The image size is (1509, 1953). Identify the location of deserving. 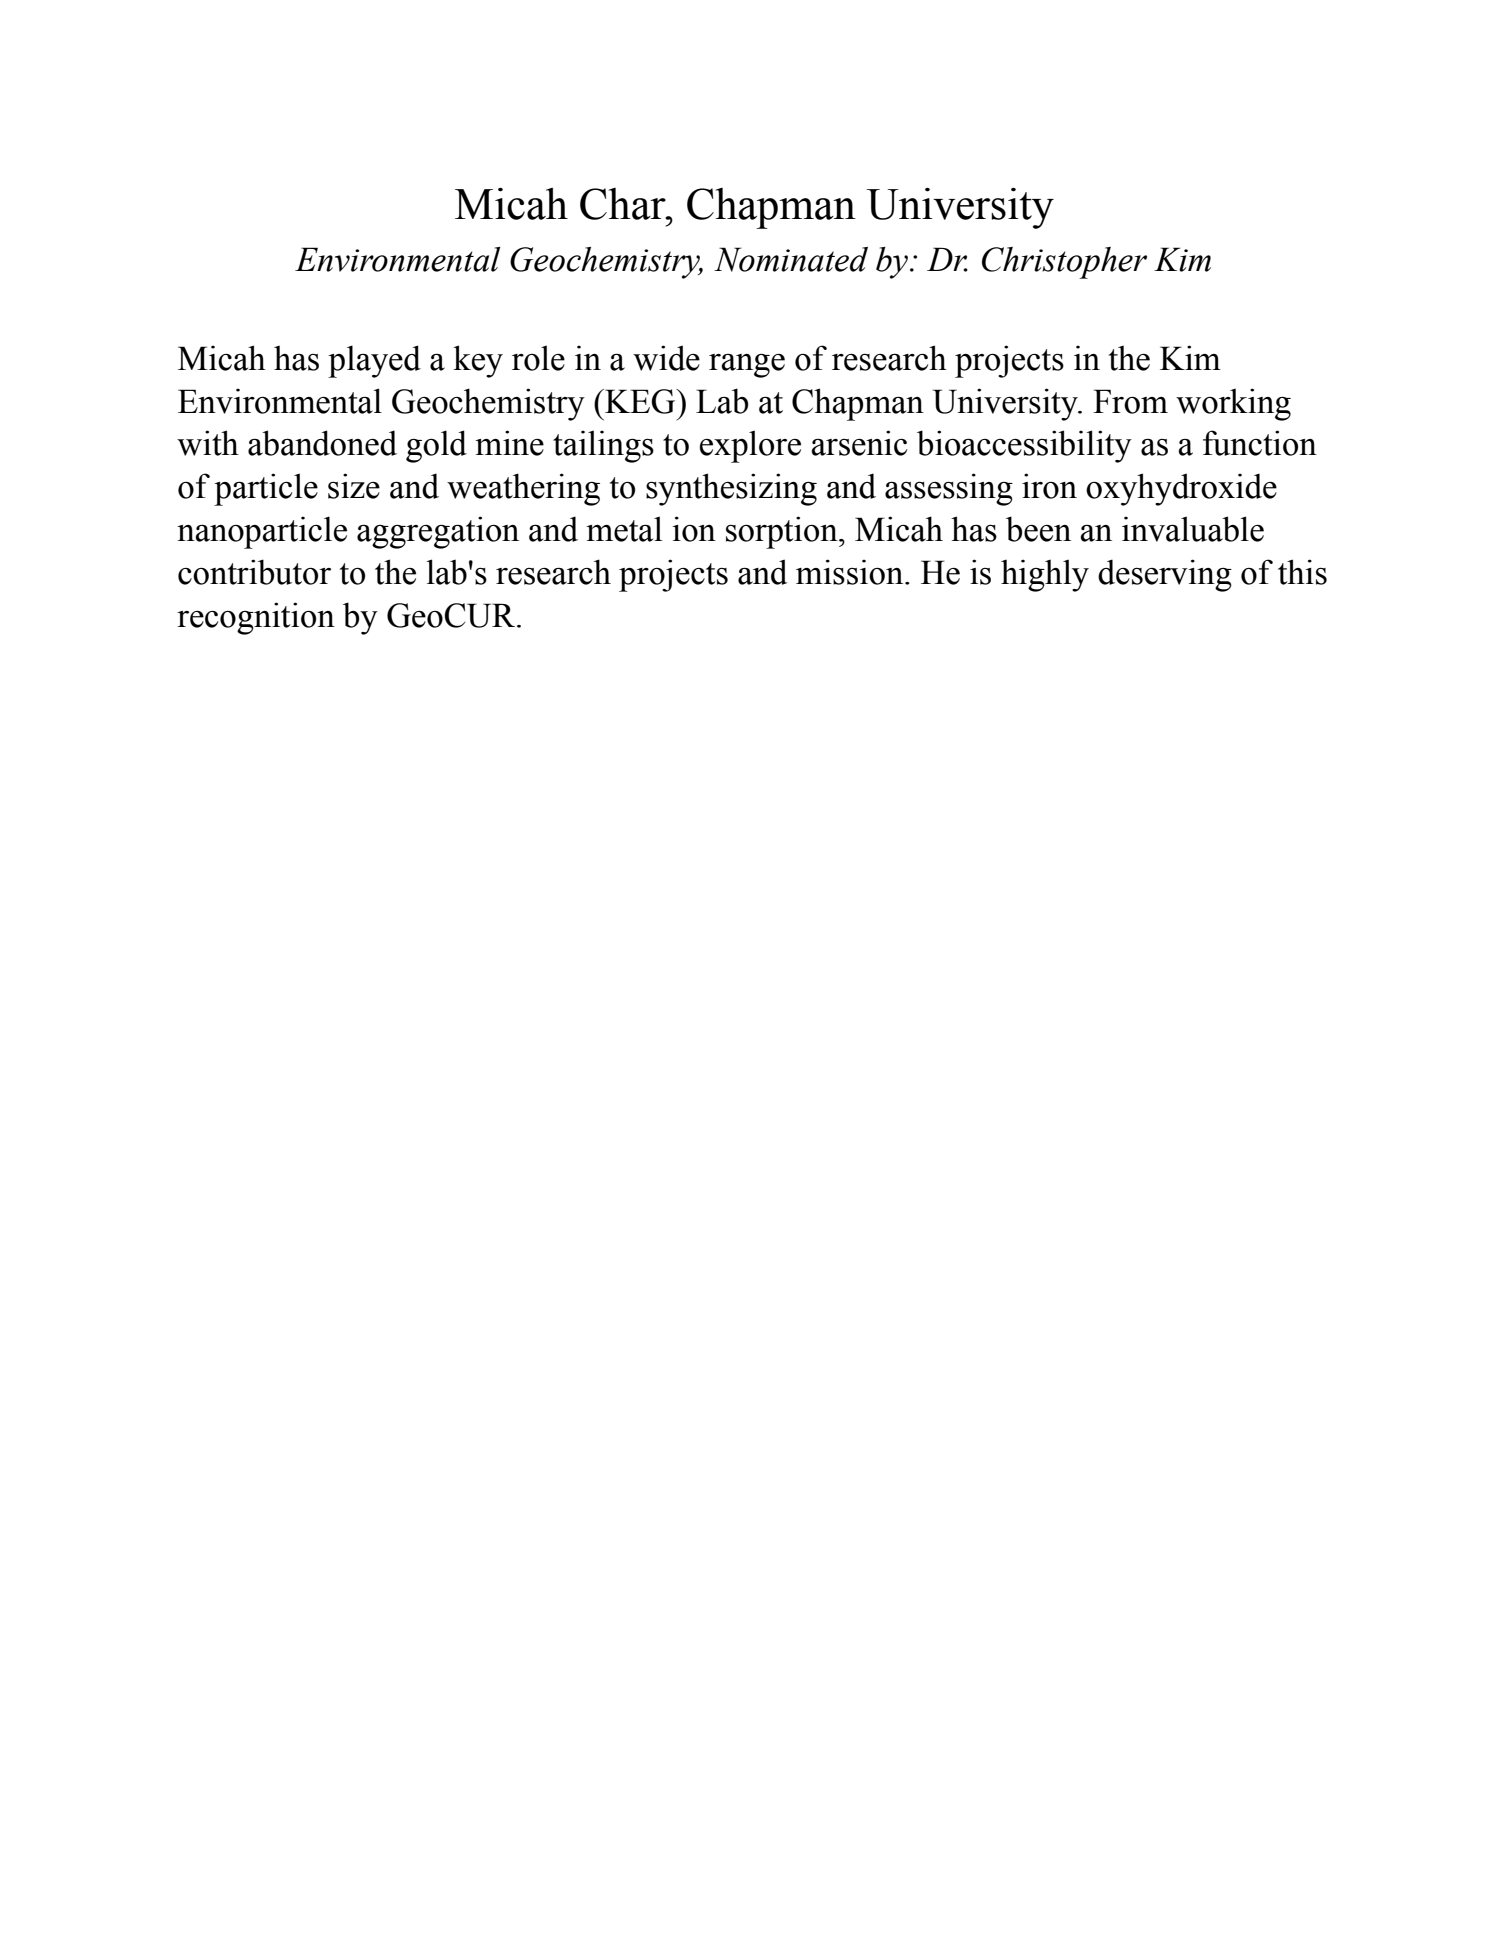
(1165, 575).
